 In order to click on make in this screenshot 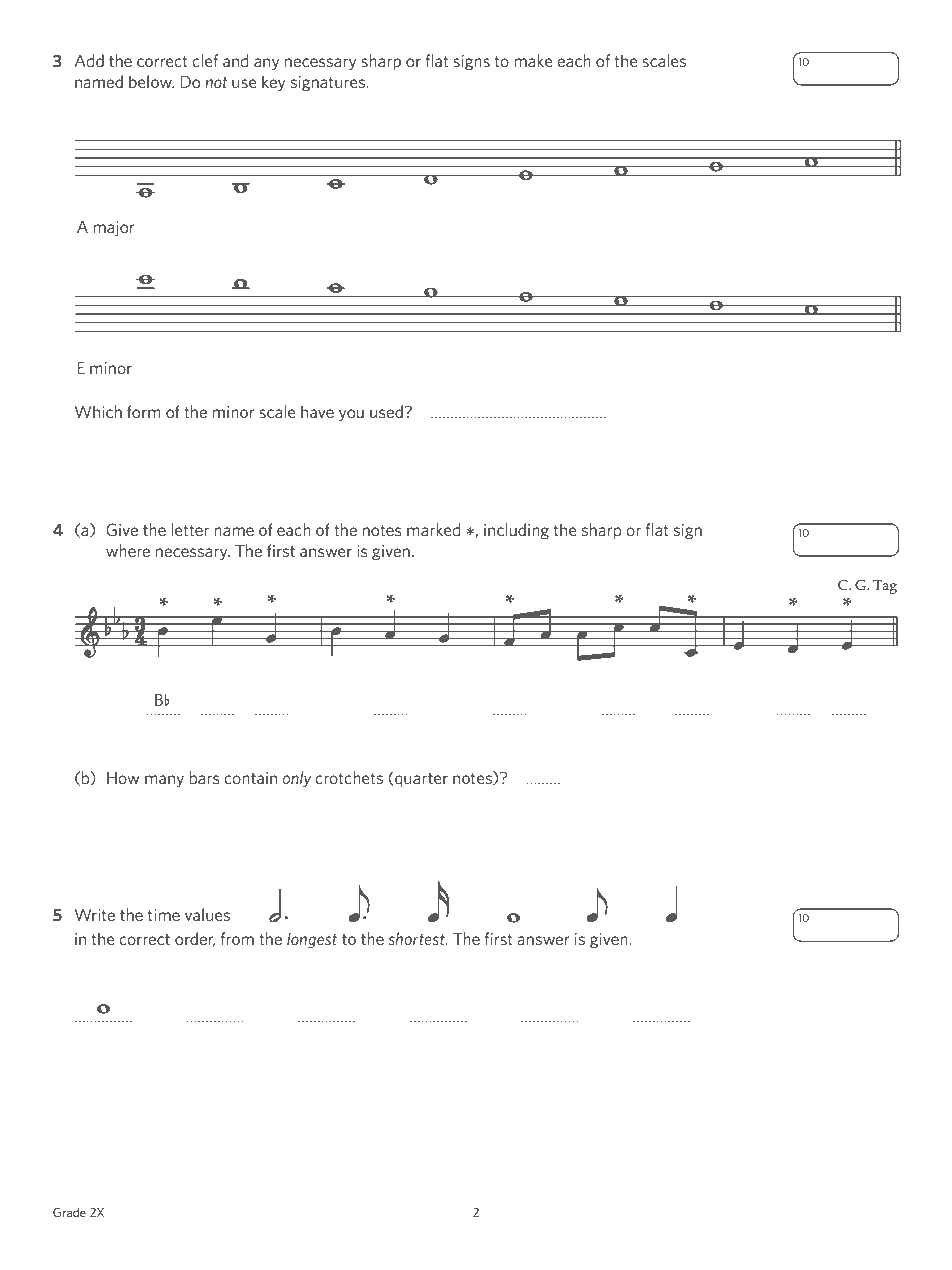, I will do `click(533, 60)`.
